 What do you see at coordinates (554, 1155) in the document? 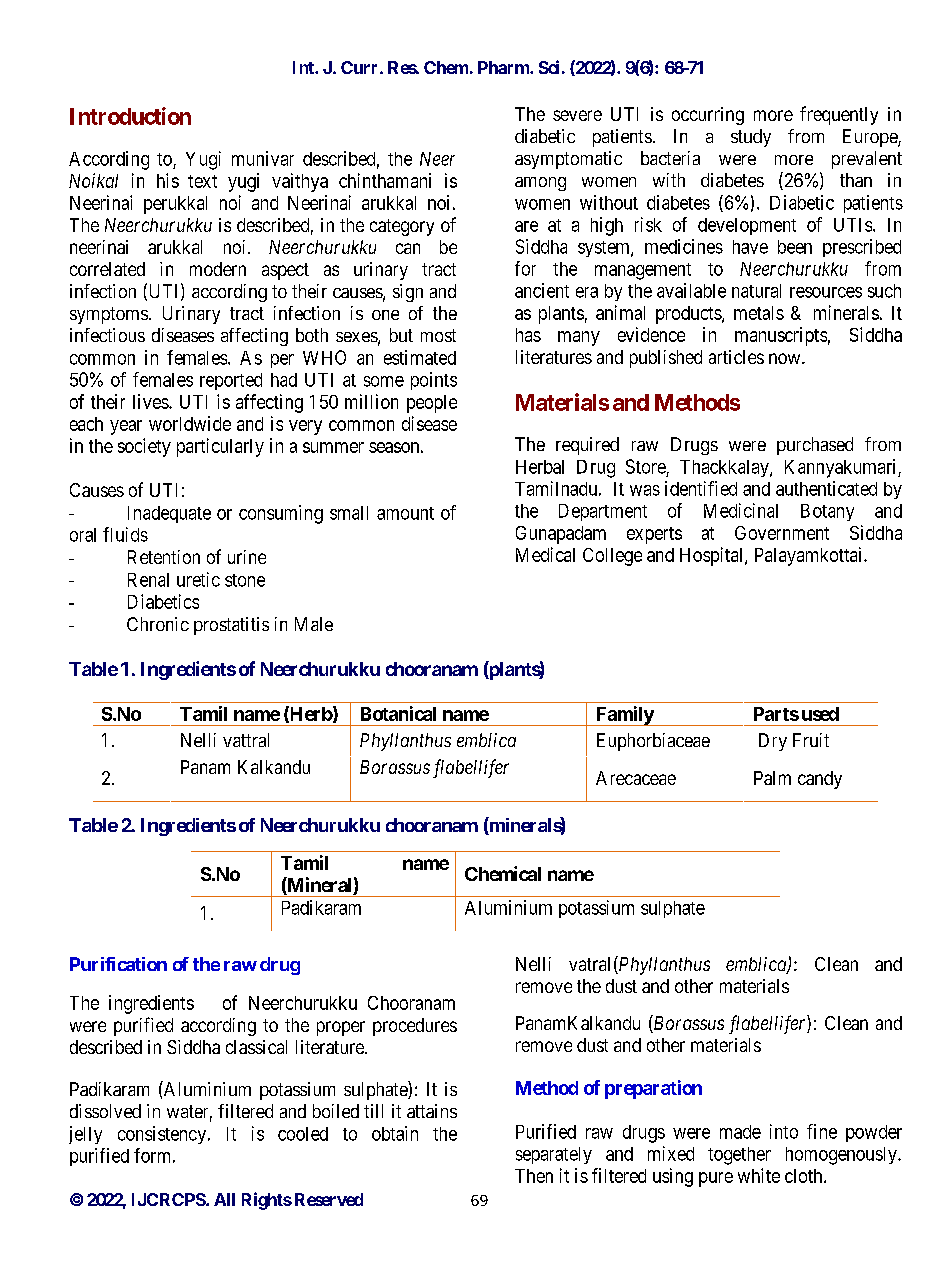
I see `separately` at bounding box center [554, 1155].
